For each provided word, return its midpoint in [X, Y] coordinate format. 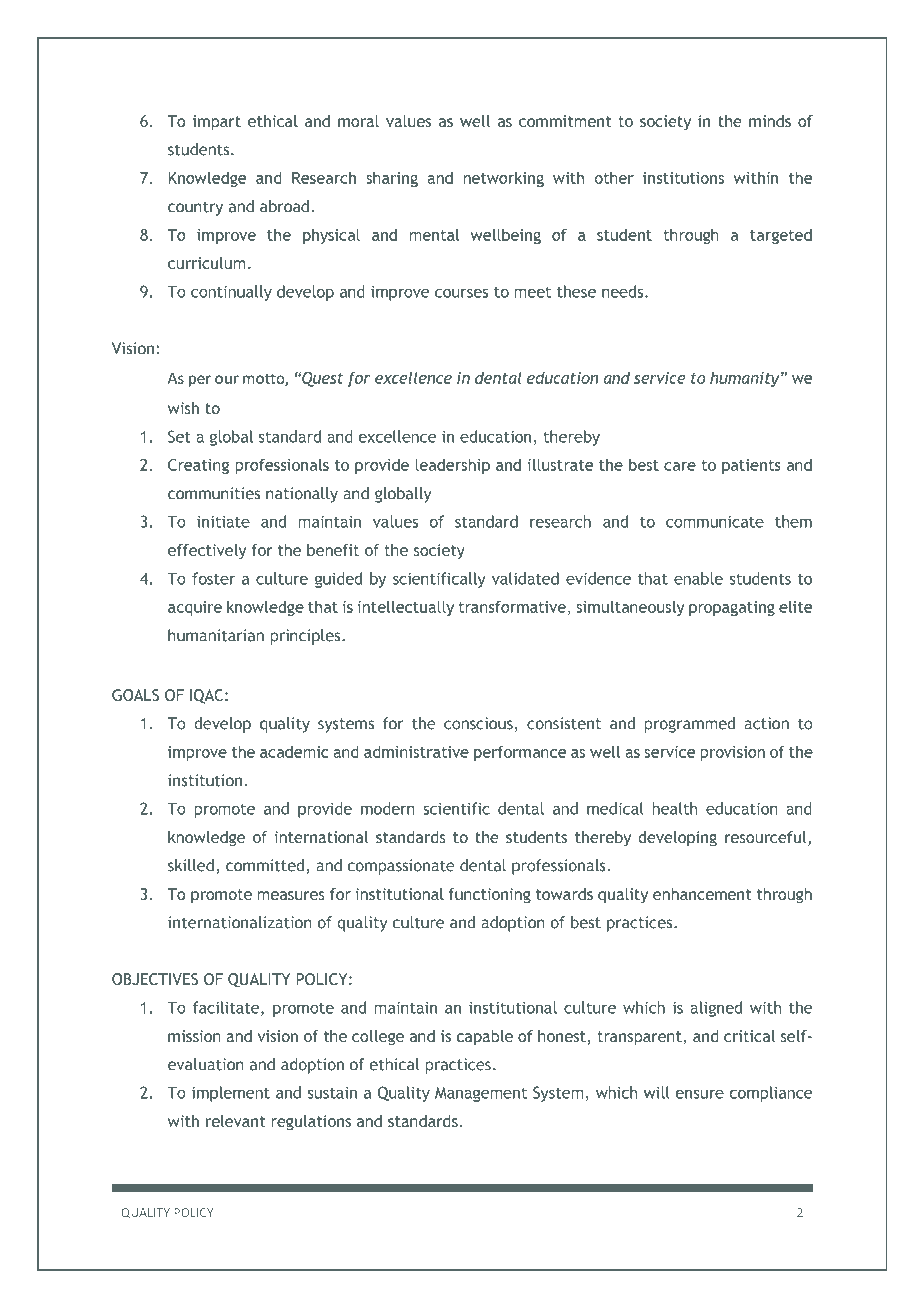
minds [770, 121]
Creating [198, 466]
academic [294, 751]
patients [751, 466]
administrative [416, 751]
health [675, 808]
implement [231, 1094]
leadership [452, 466]
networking [504, 179]
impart [217, 123]
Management [481, 1094]
